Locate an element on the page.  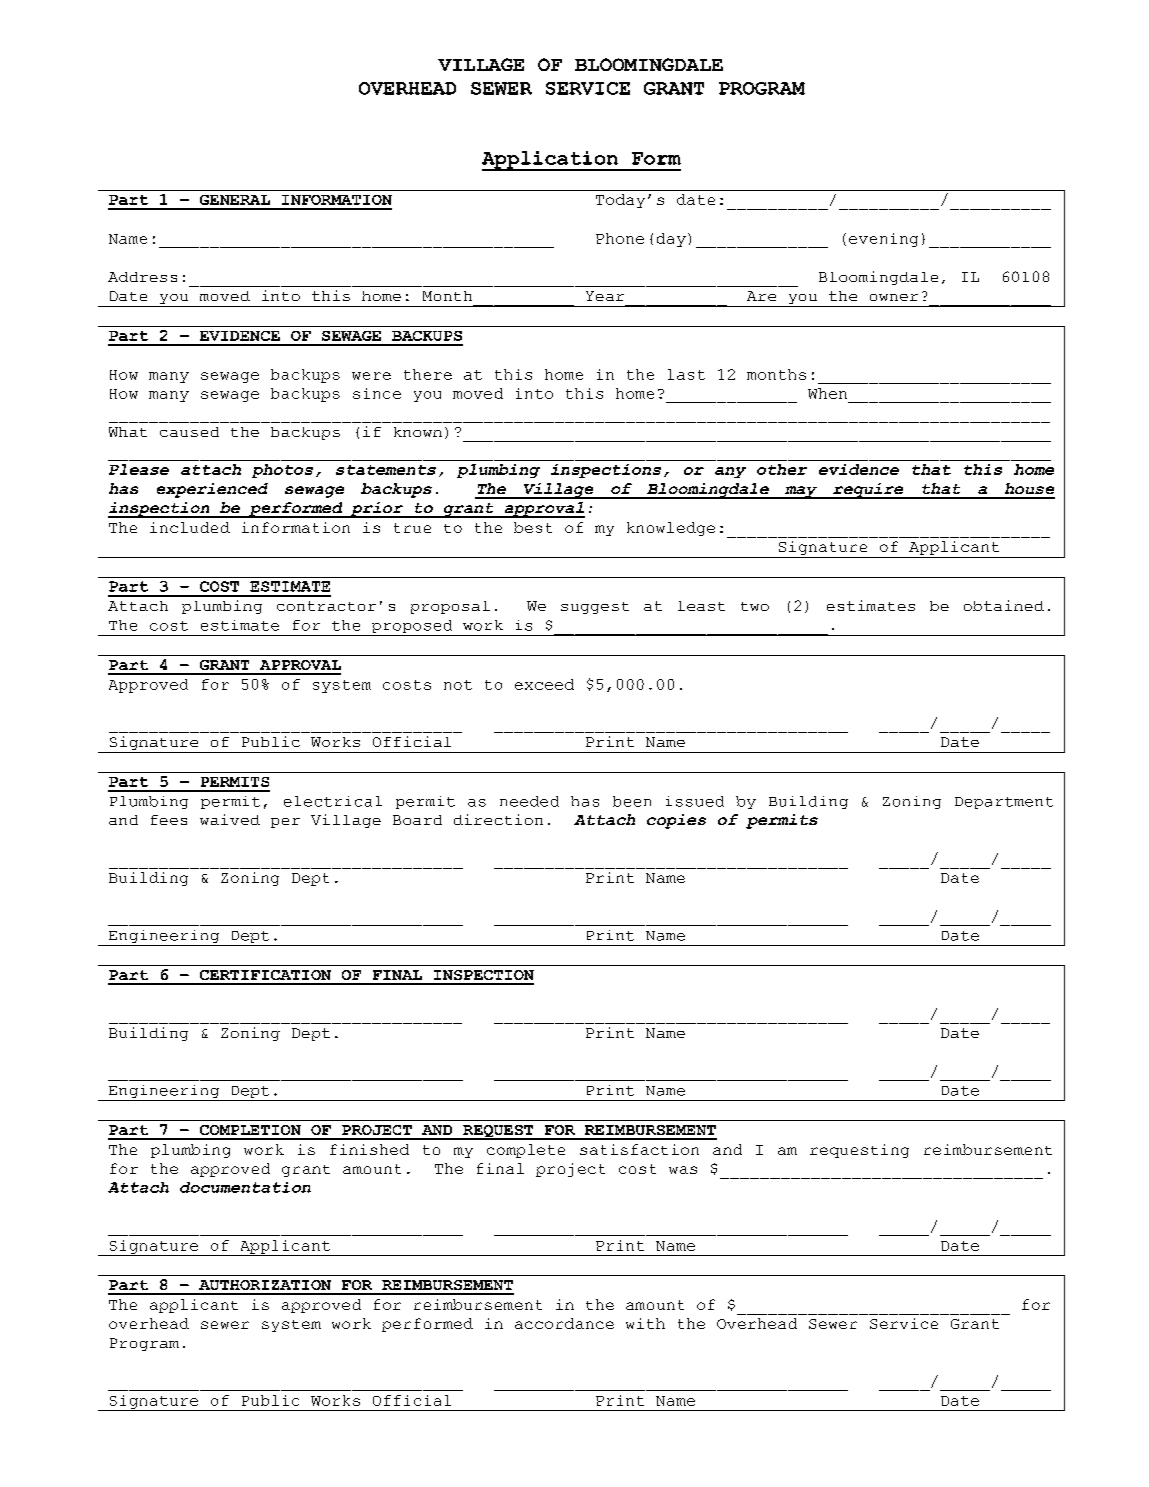
direction is located at coordinates (498, 819).
